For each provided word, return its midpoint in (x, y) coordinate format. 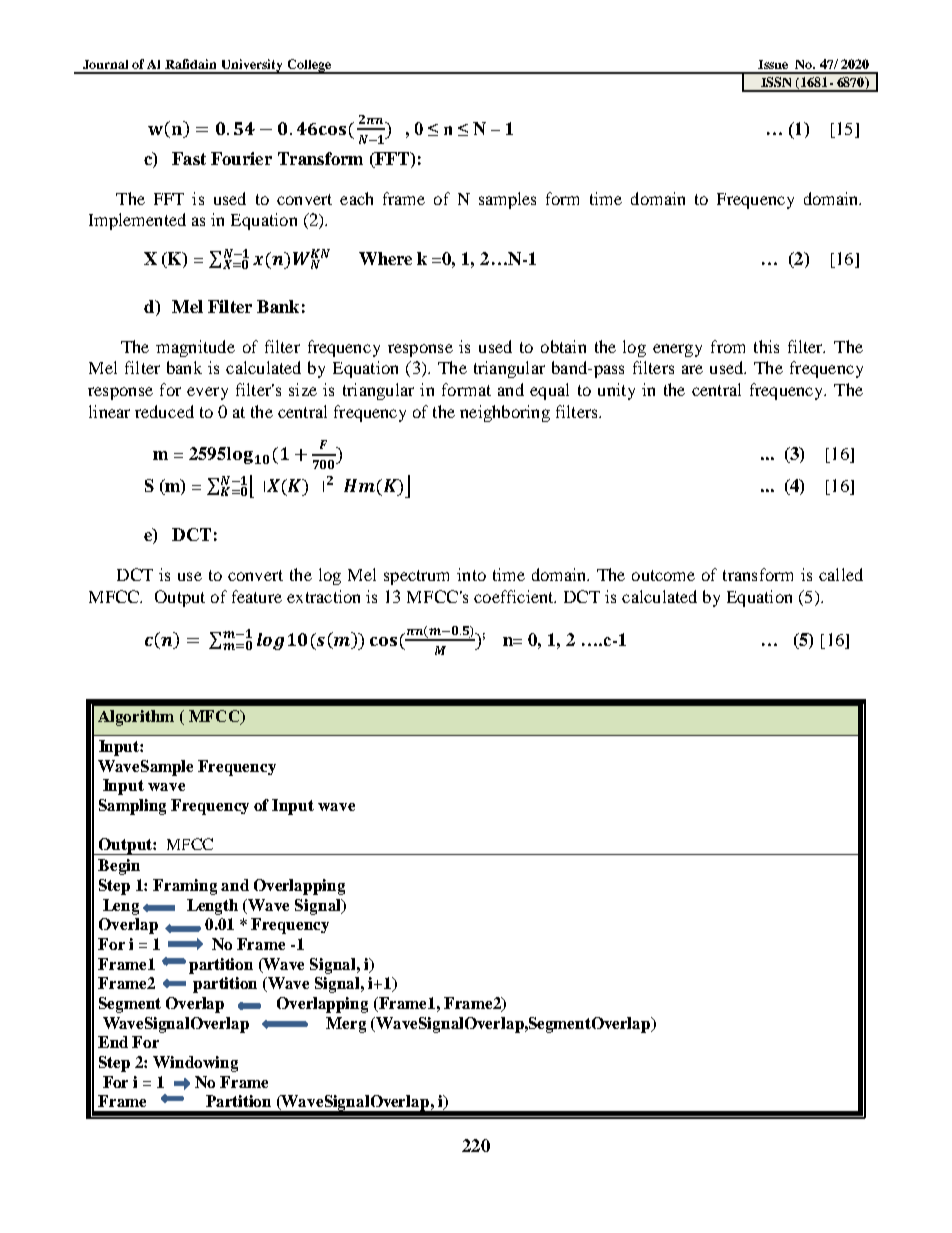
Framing (185, 887)
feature (257, 596)
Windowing (195, 1064)
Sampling (132, 807)
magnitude (195, 348)
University (252, 66)
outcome (663, 575)
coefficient (515, 596)
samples (507, 200)
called (841, 574)
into (471, 574)
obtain (563, 346)
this (766, 346)
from (728, 346)
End (113, 1042)
